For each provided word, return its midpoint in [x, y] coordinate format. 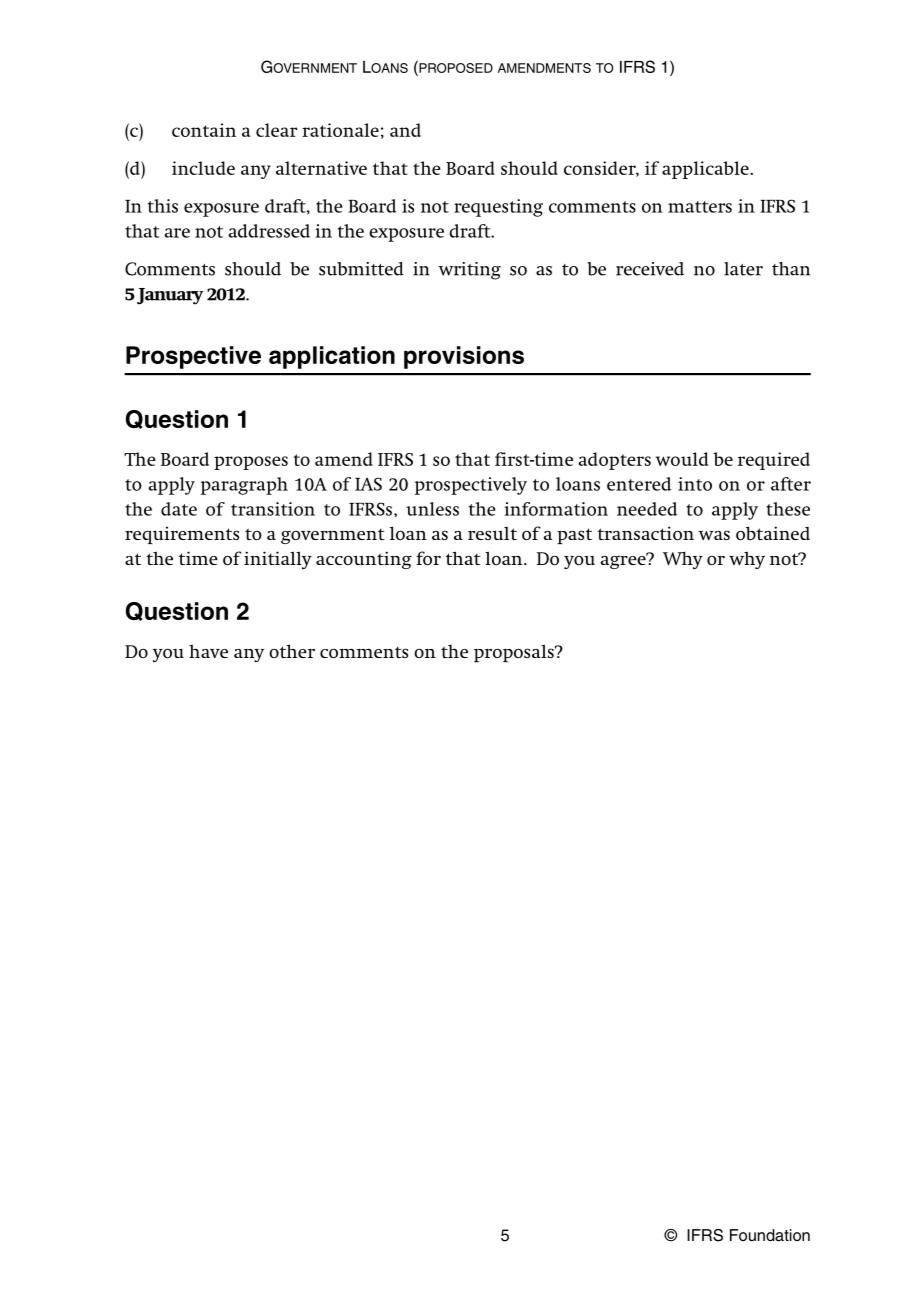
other [292, 651]
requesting [498, 208]
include [203, 168]
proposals [515, 653]
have [208, 651]
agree [624, 561]
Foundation [770, 1235]
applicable [706, 170]
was [714, 535]
